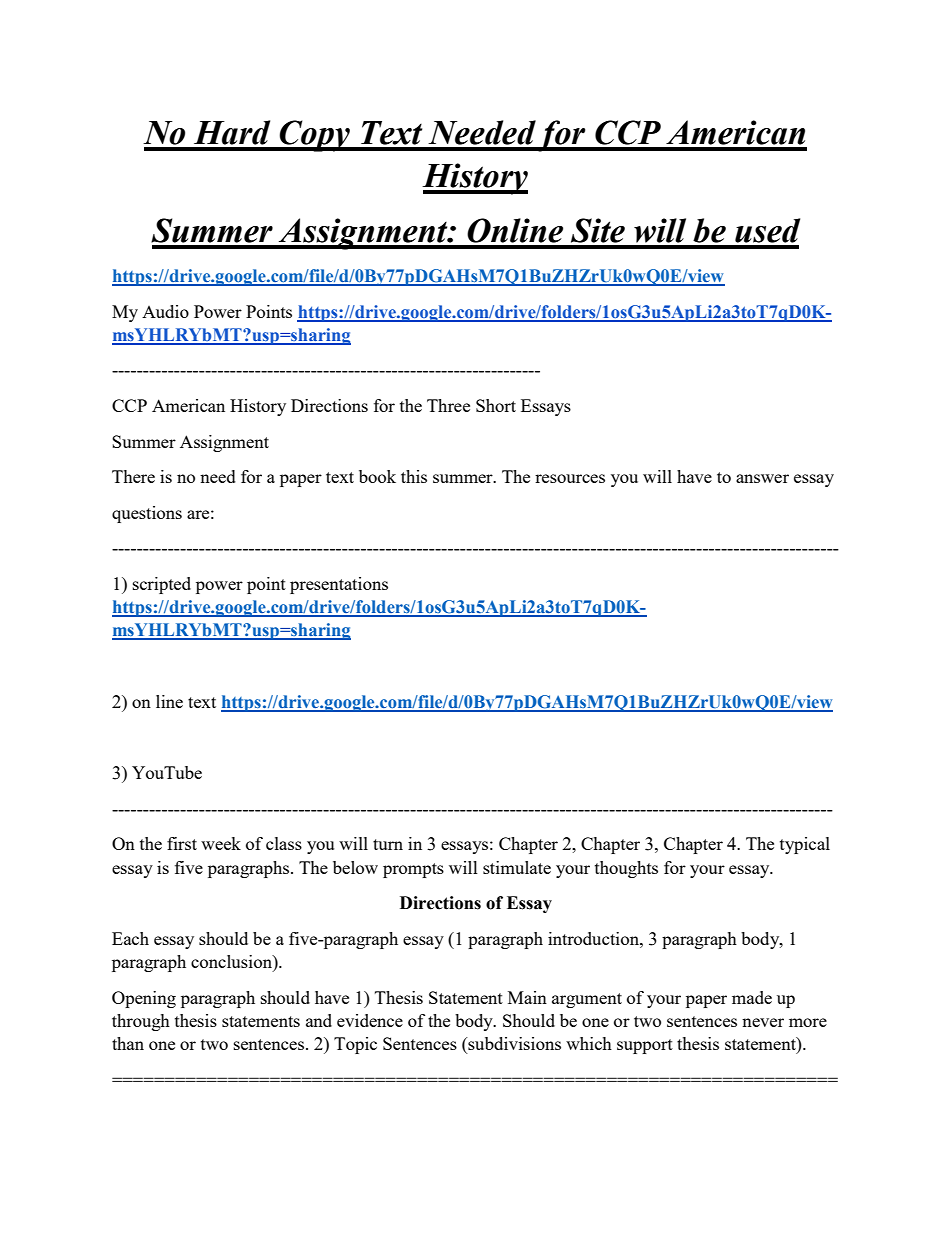  What do you see at coordinates (162, 585) in the document?
I see `scripted` at bounding box center [162, 585].
